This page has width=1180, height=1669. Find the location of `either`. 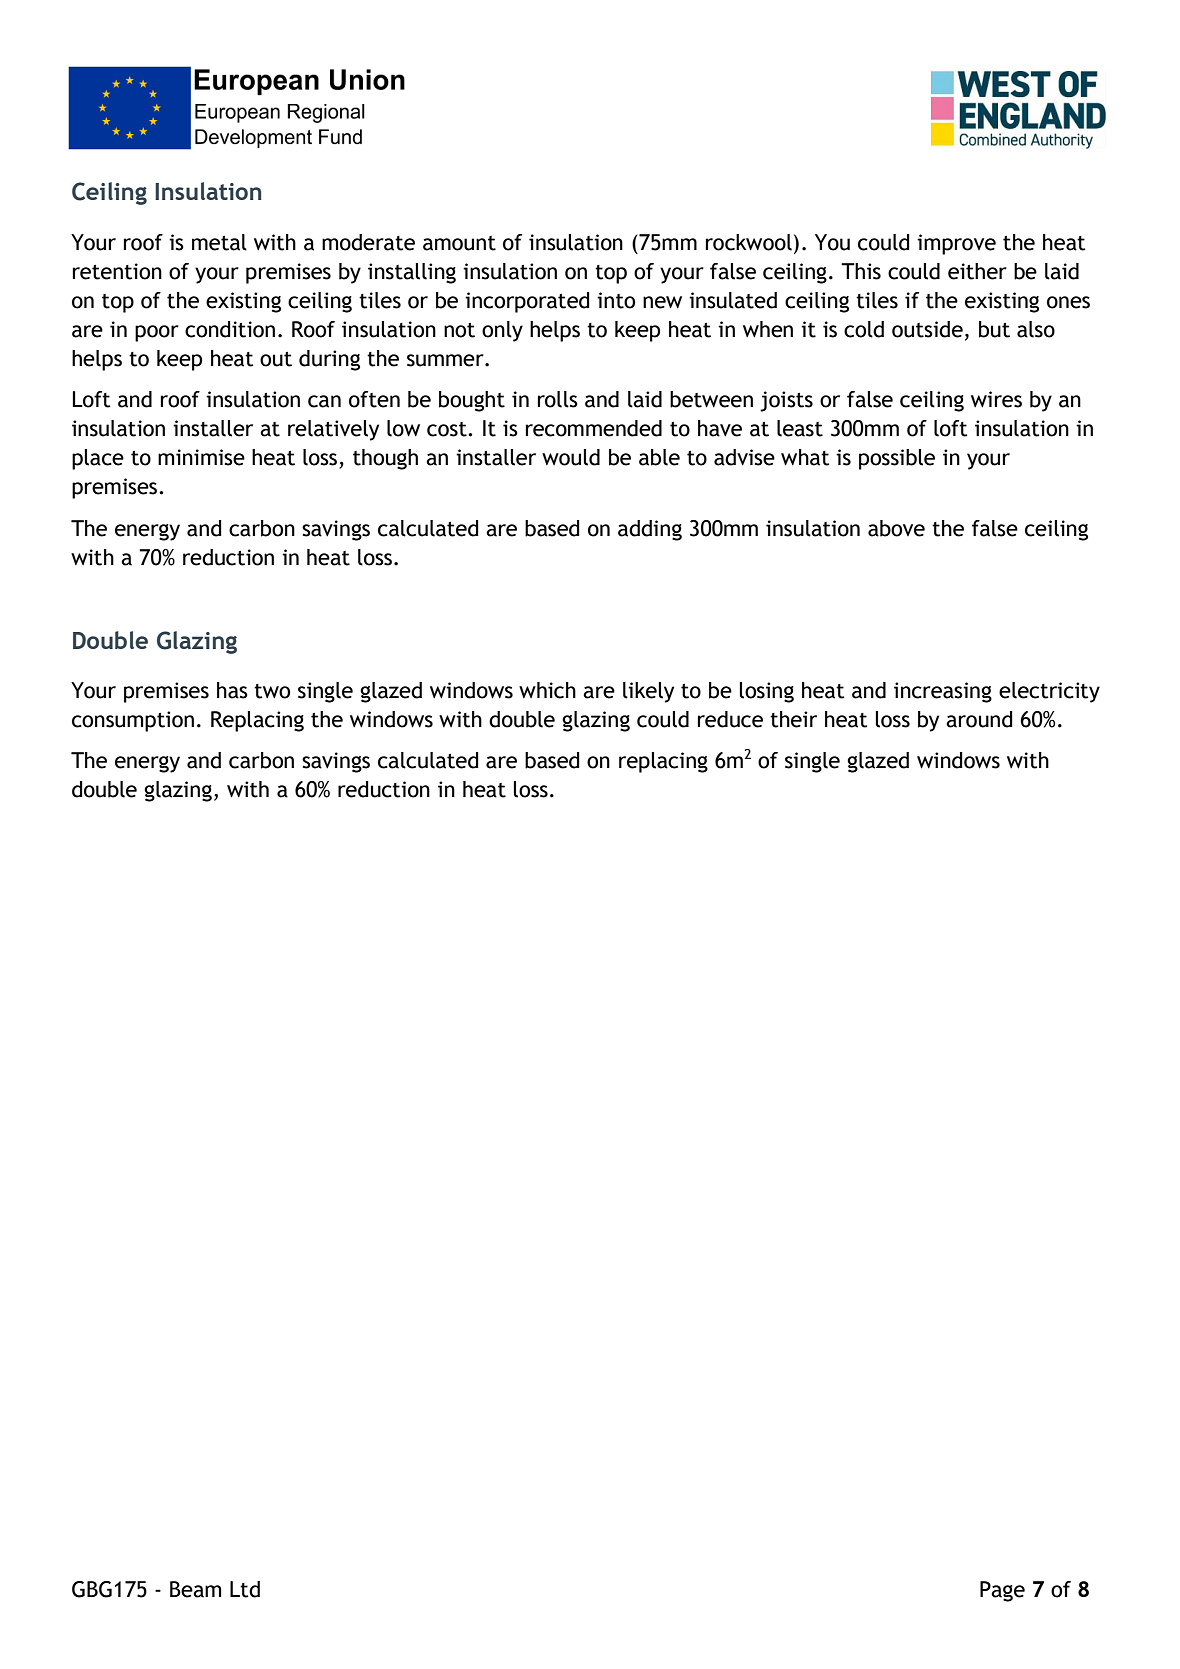

either is located at coordinates (977, 271).
